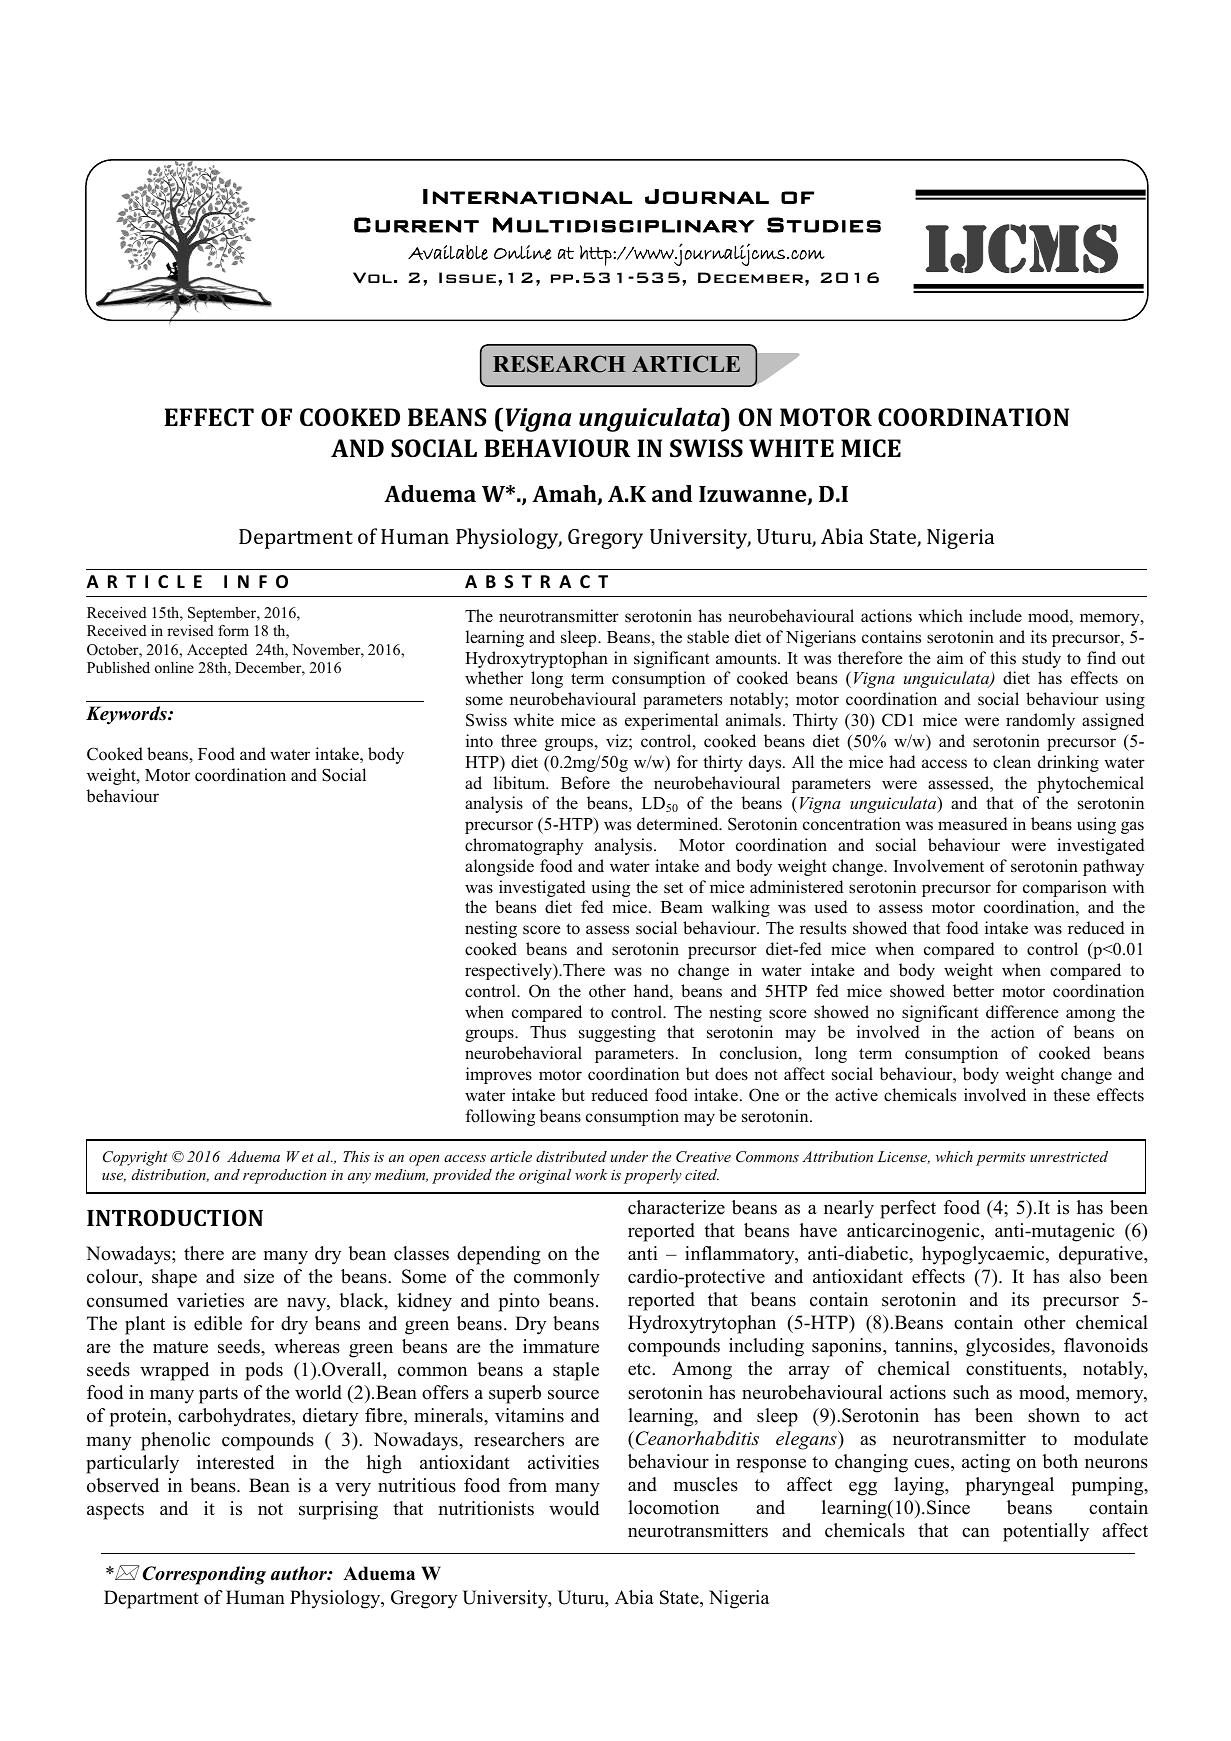  Describe the element at coordinates (135, 1158) in the screenshot. I see `Copyright` at that location.
